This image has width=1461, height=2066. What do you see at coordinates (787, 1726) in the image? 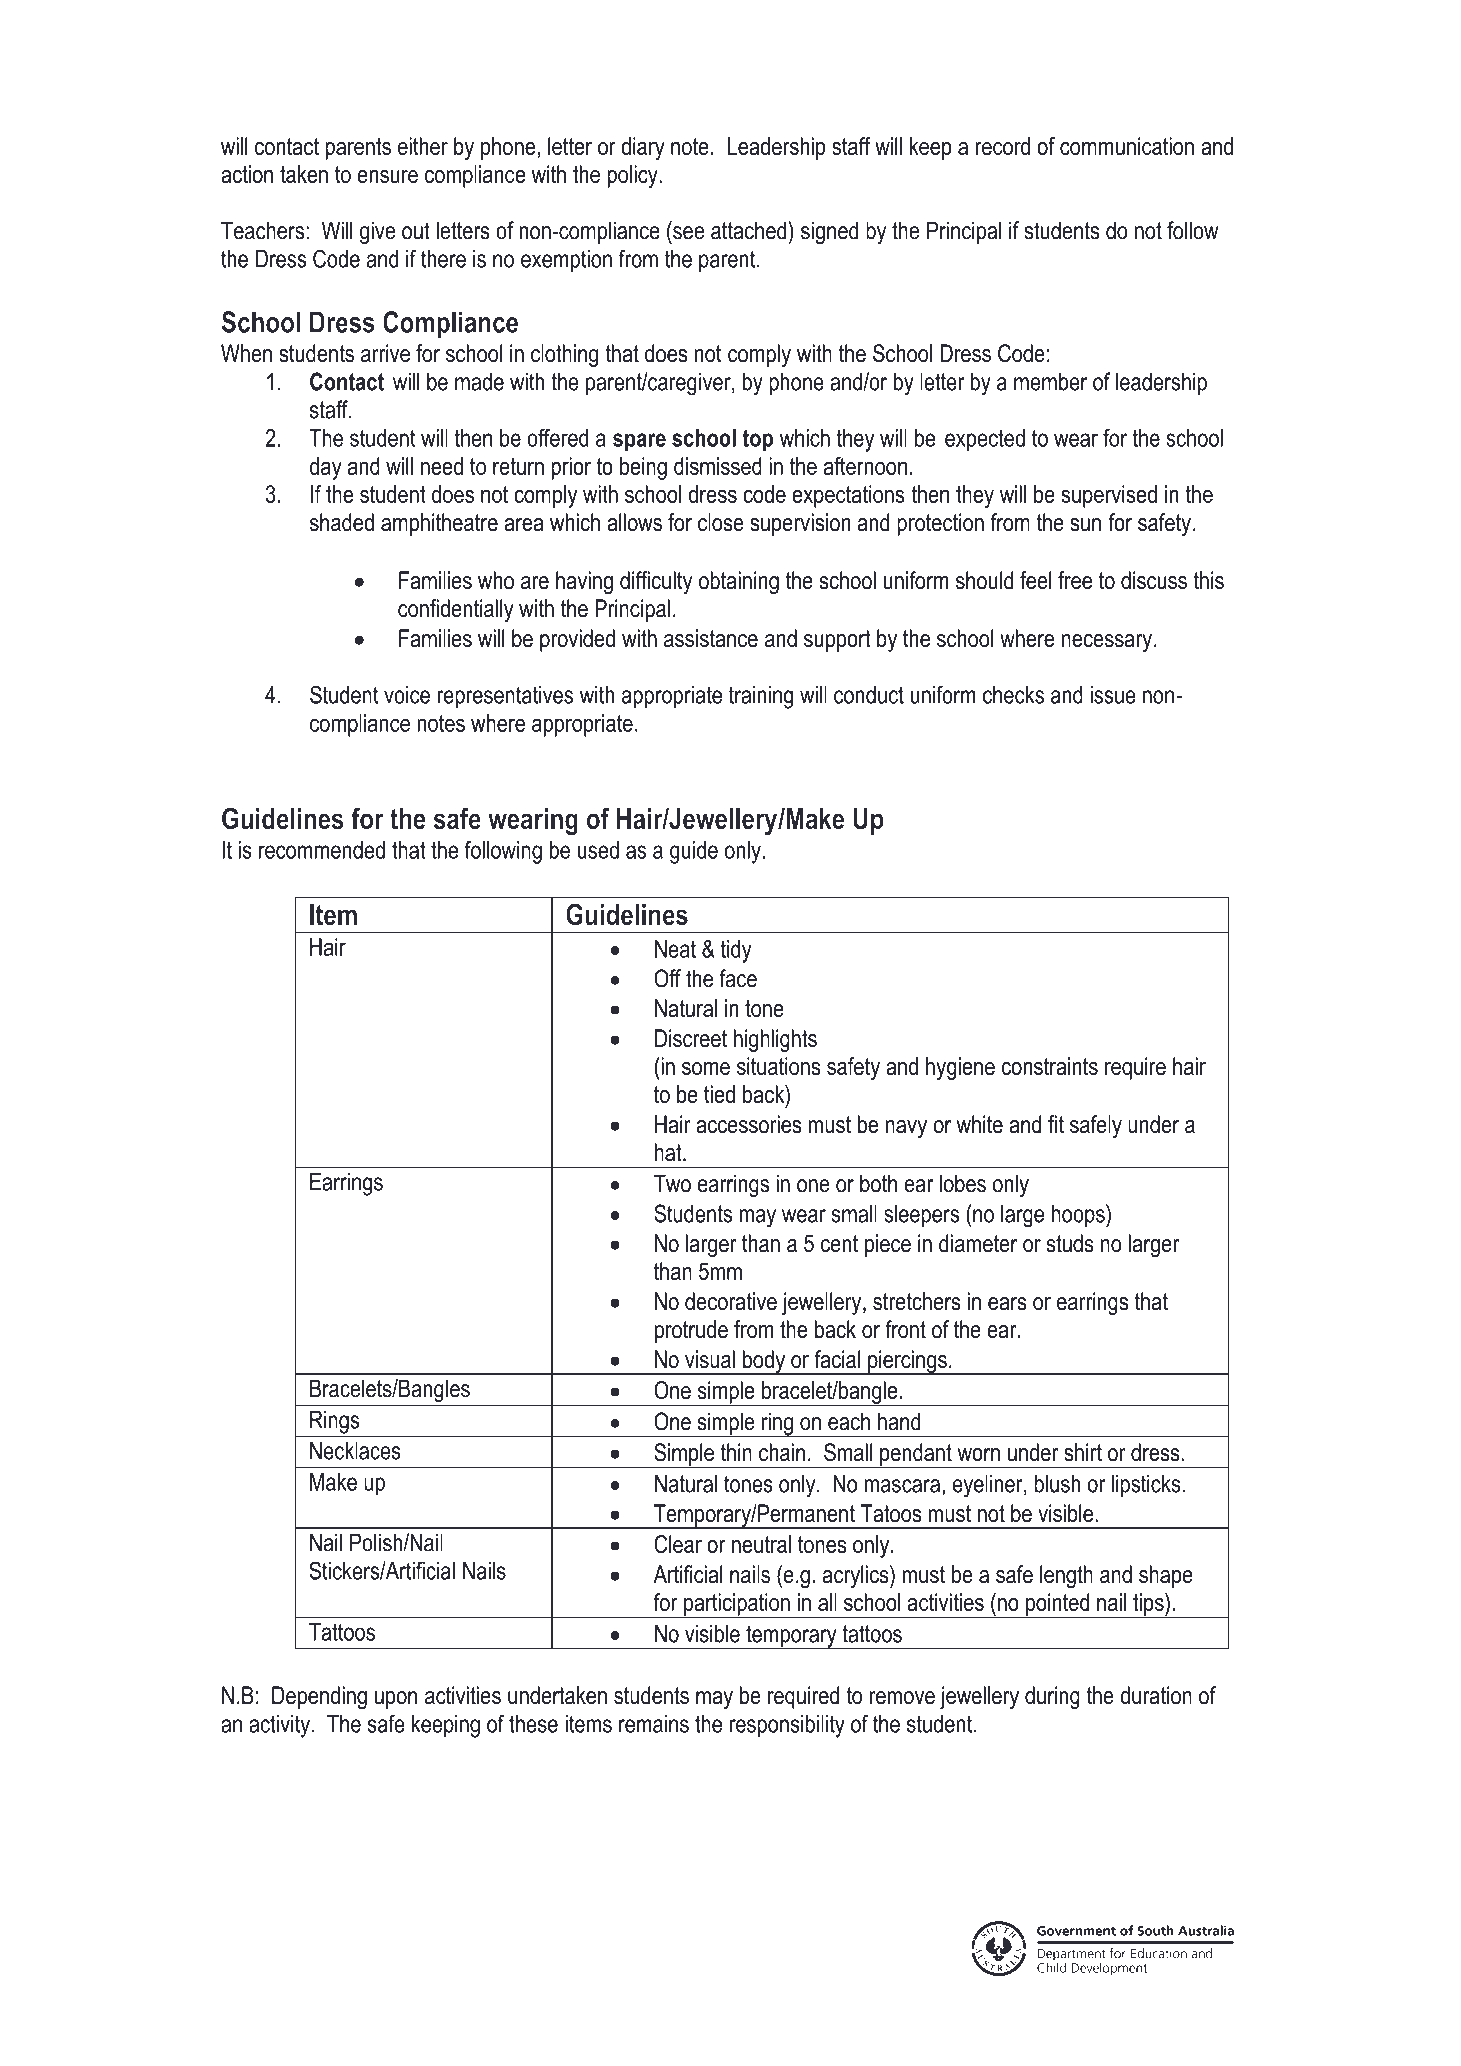
I see `responsibility` at bounding box center [787, 1726].
